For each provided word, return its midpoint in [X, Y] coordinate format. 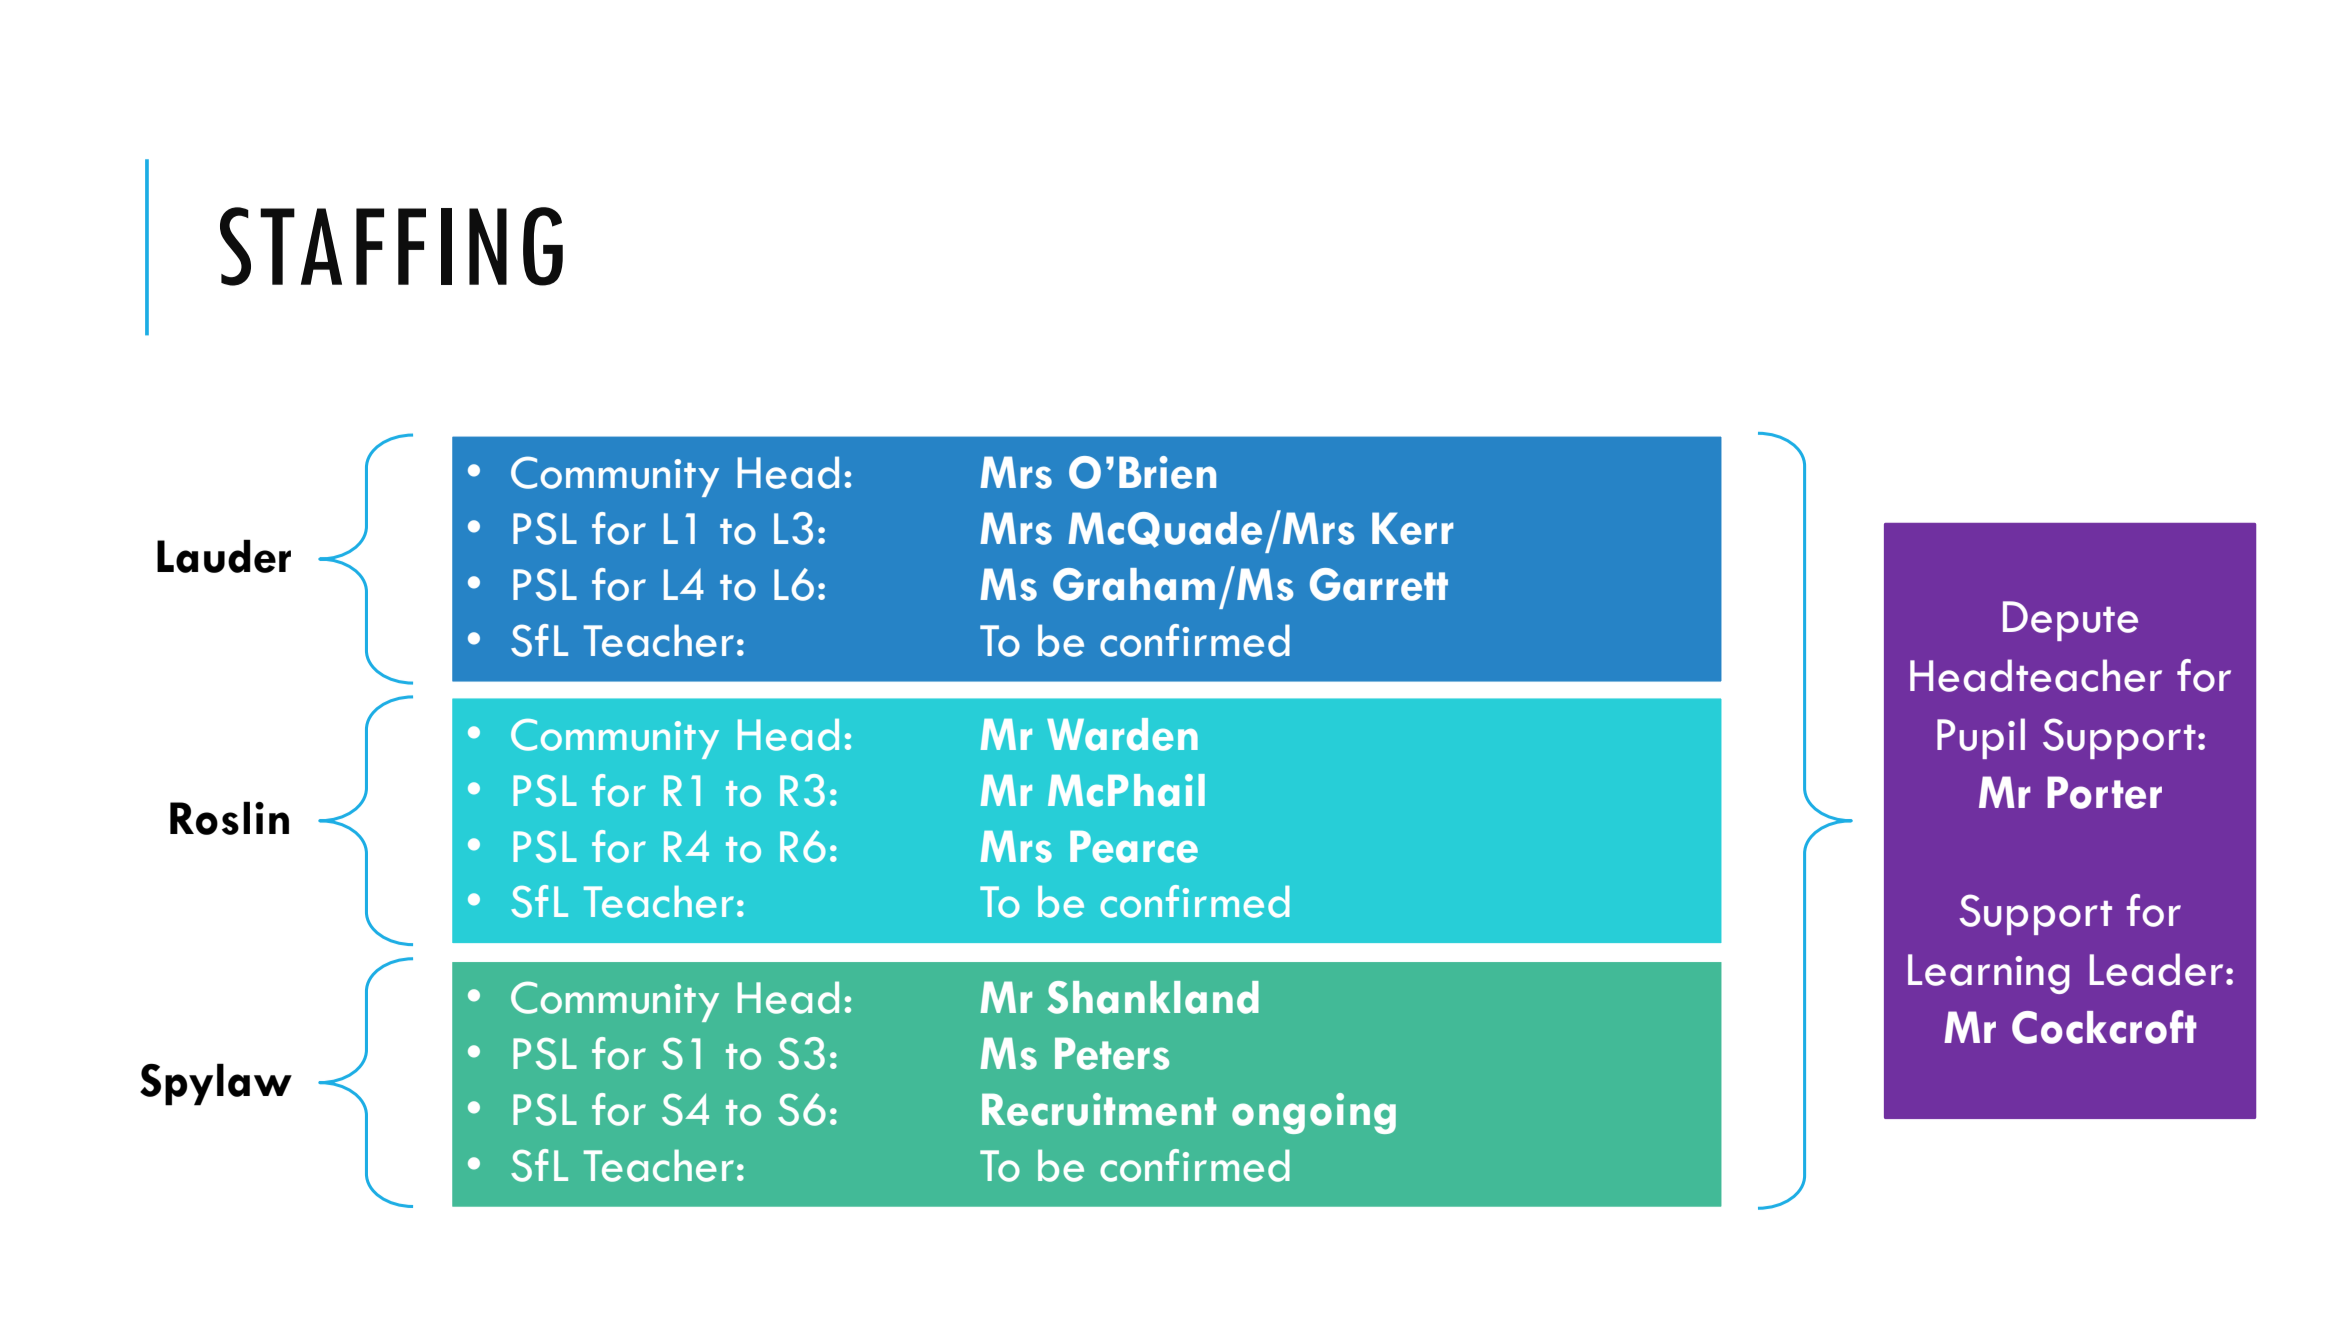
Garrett [1379, 584]
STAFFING [391, 246]
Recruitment [1099, 1109]
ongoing [1314, 1113]
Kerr [1412, 528]
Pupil [1981, 738]
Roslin [229, 818]
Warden [1122, 734]
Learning [1989, 974]
